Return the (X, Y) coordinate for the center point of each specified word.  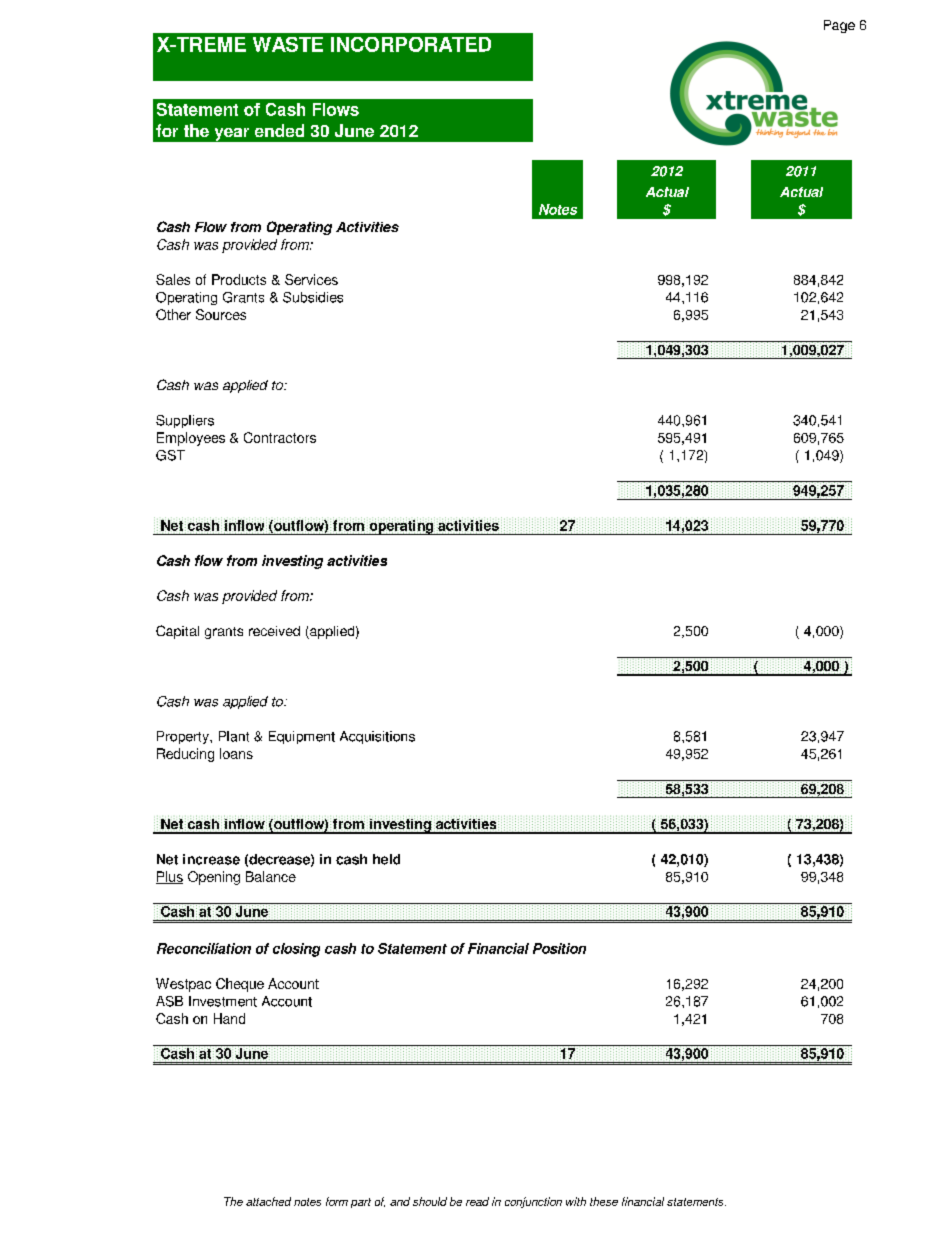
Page (839, 26)
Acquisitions (377, 737)
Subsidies (313, 297)
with (576, 1201)
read (477, 1201)
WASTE (288, 44)
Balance (271, 876)
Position (559, 948)
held (386, 859)
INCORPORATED (411, 44)
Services (311, 279)
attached (268, 1201)
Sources (221, 314)
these (604, 1201)
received (274, 631)
